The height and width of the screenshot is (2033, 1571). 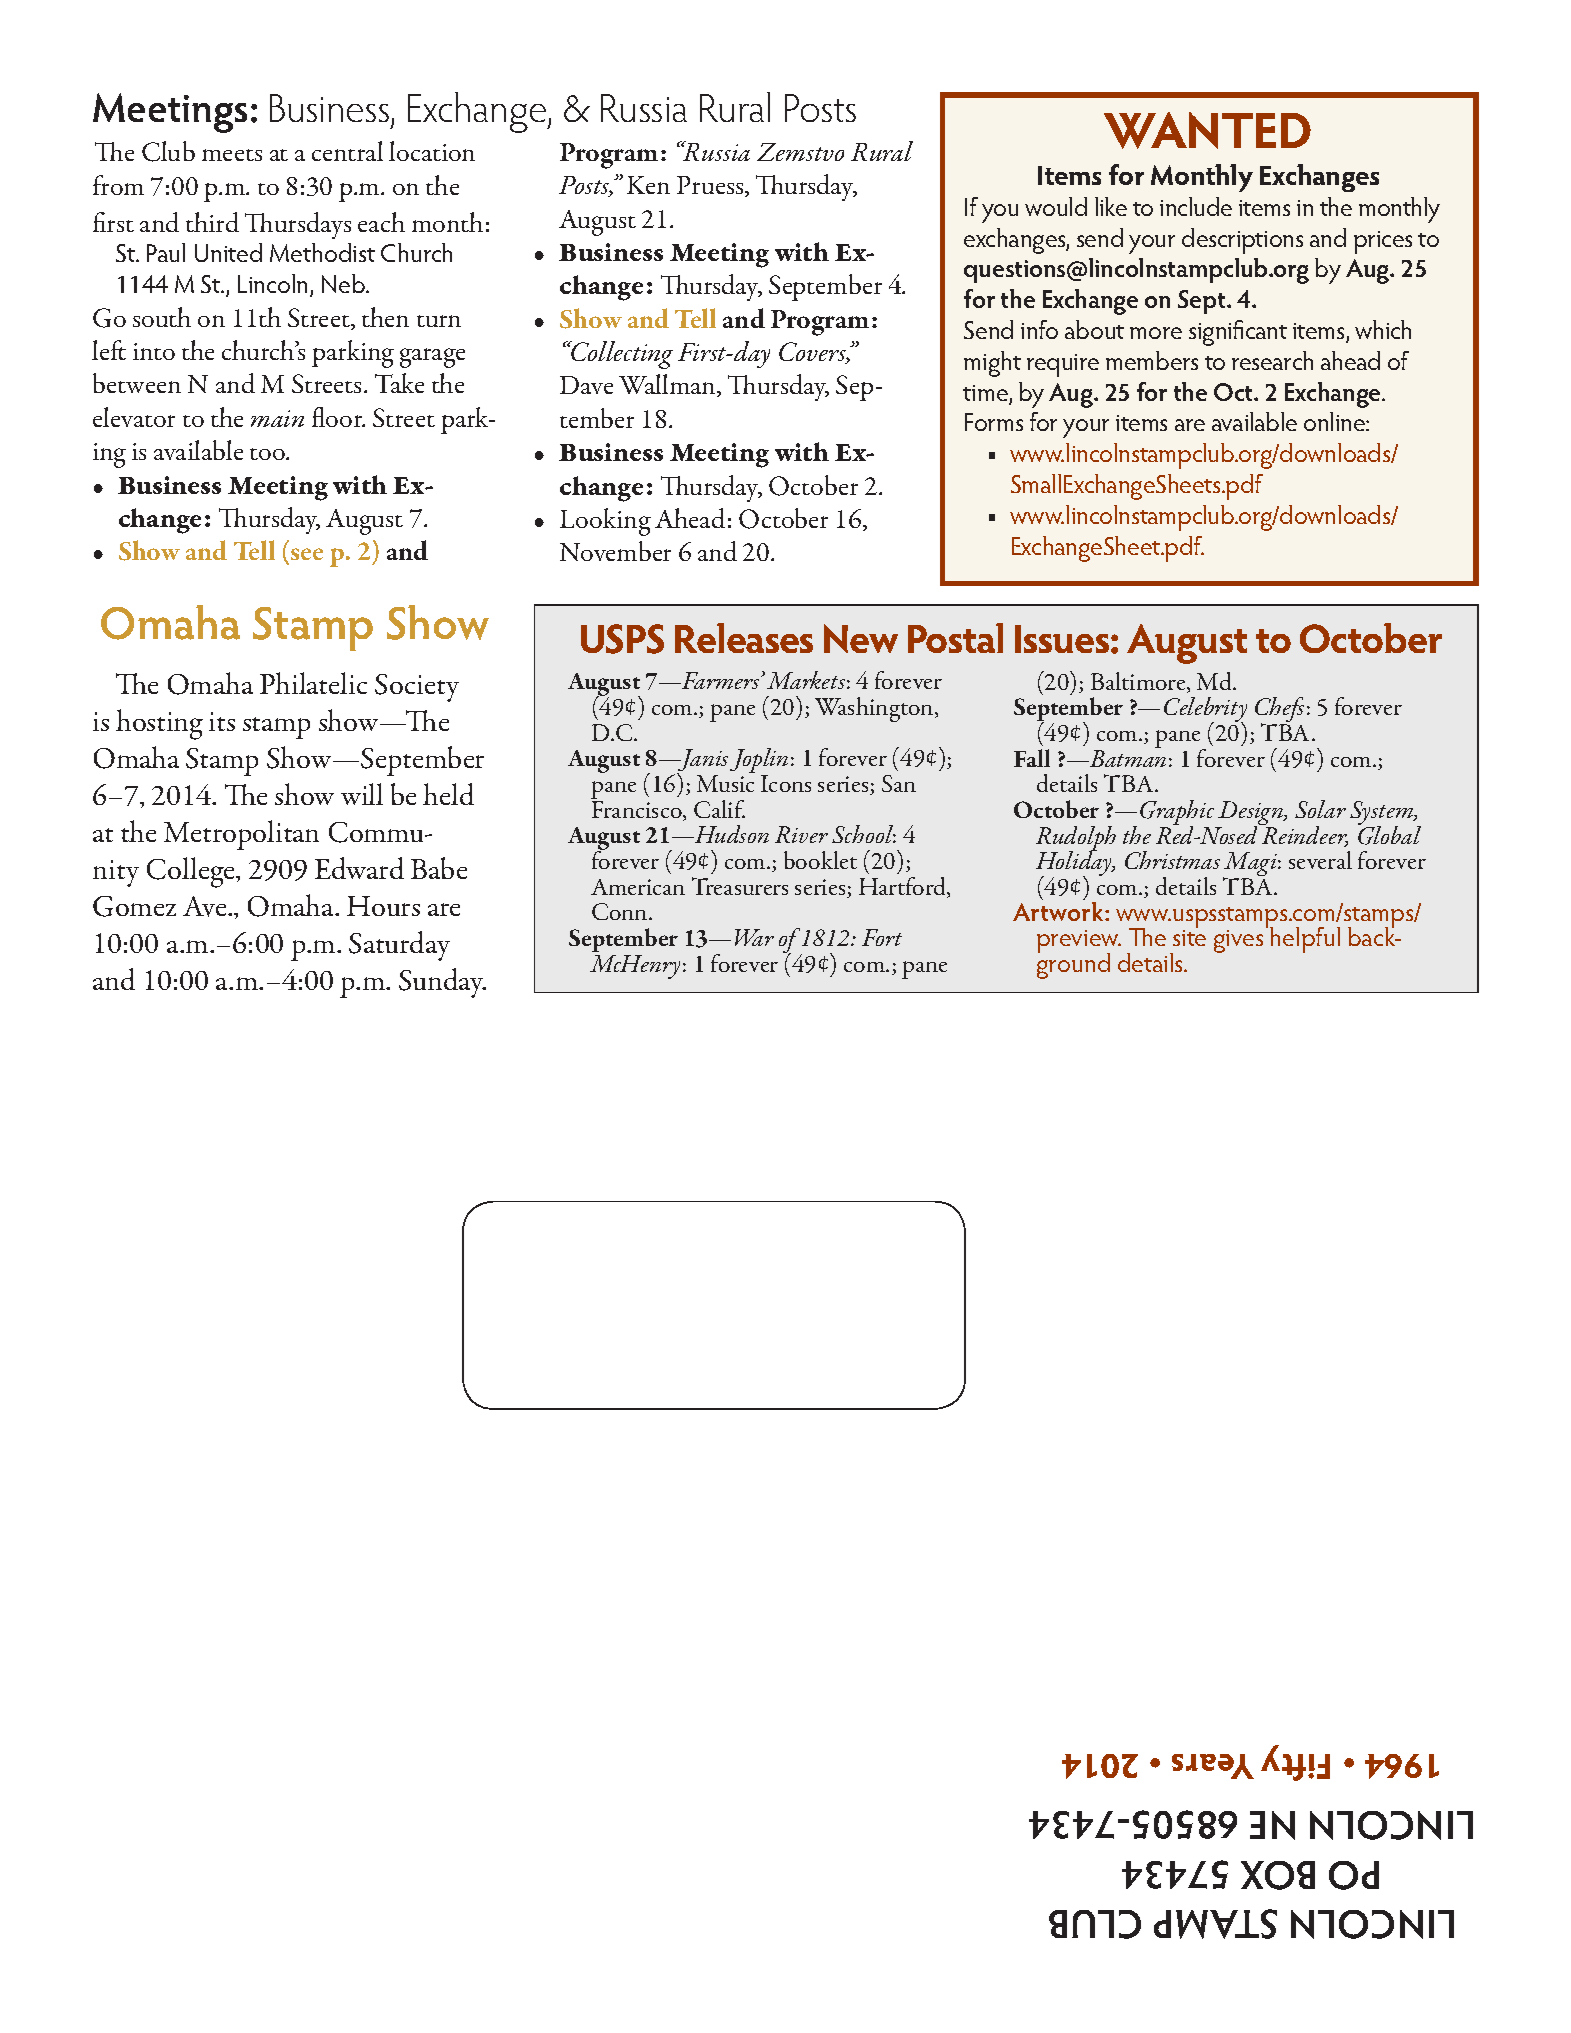 What do you see at coordinates (1207, 130) in the screenshot?
I see `WANTED` at bounding box center [1207, 130].
